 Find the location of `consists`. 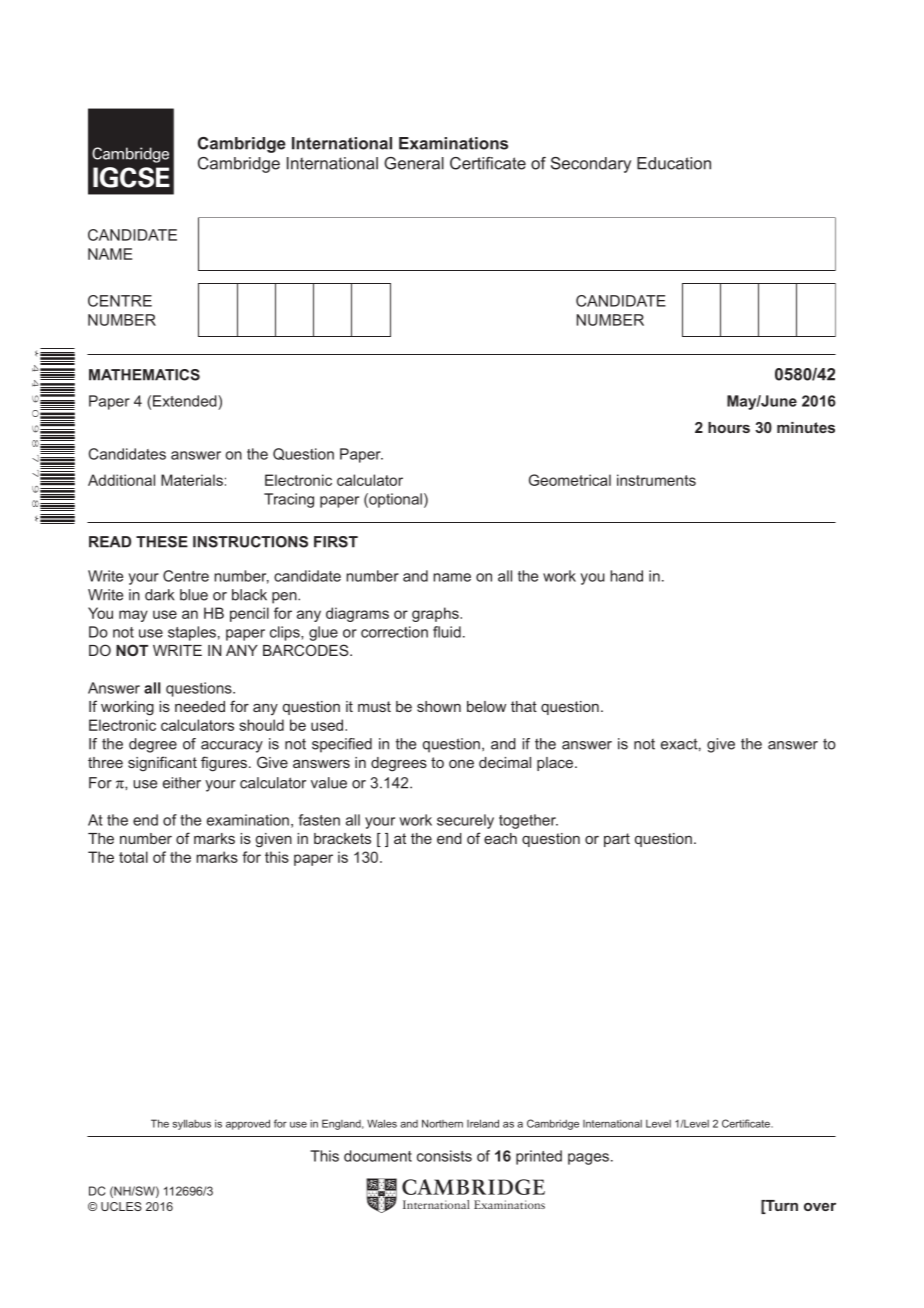

consists is located at coordinates (444, 1156).
